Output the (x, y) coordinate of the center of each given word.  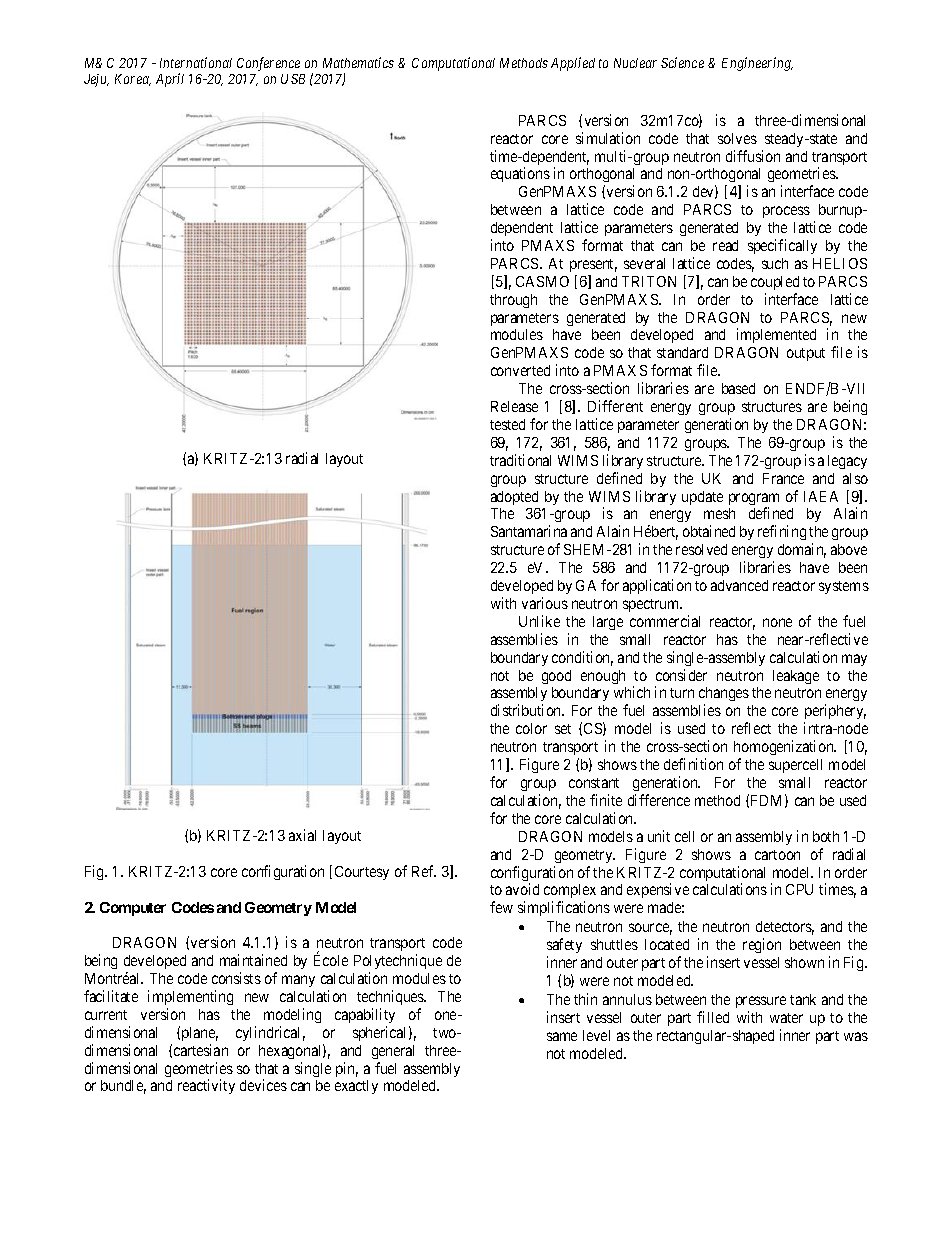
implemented (776, 335)
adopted (514, 498)
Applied (573, 64)
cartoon (777, 855)
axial (302, 835)
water (786, 1018)
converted (520, 370)
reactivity (206, 1086)
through (513, 301)
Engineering (757, 64)
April (170, 80)
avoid (522, 889)
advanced (739, 585)
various (545, 603)
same (562, 1036)
